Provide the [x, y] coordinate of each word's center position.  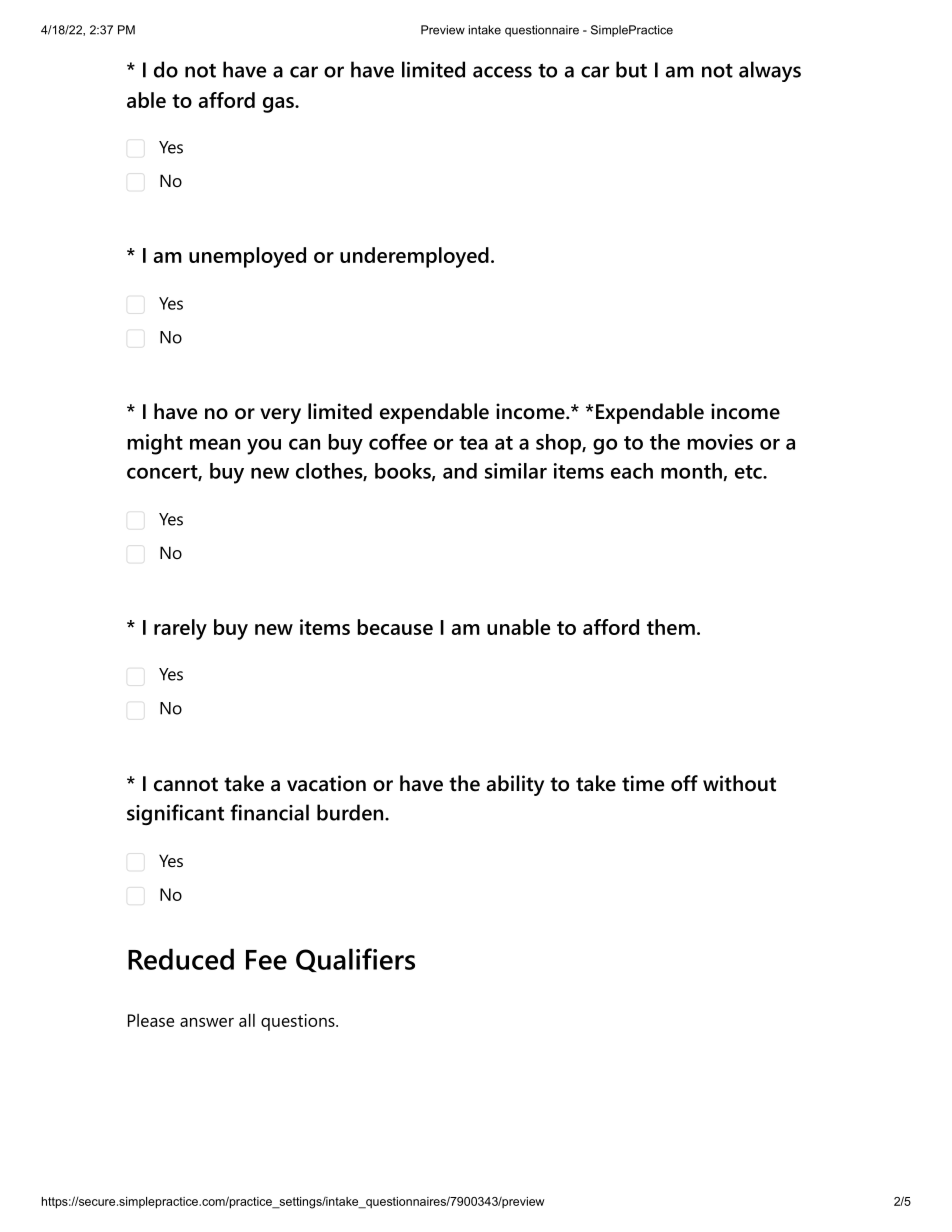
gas [279, 105]
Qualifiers [355, 960]
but [631, 69]
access [502, 72]
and [460, 471]
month [692, 472]
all [247, 1020]
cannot [186, 784]
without [739, 783]
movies [720, 442]
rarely [180, 629]
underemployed [414, 257]
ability [515, 785]
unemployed [247, 257]
